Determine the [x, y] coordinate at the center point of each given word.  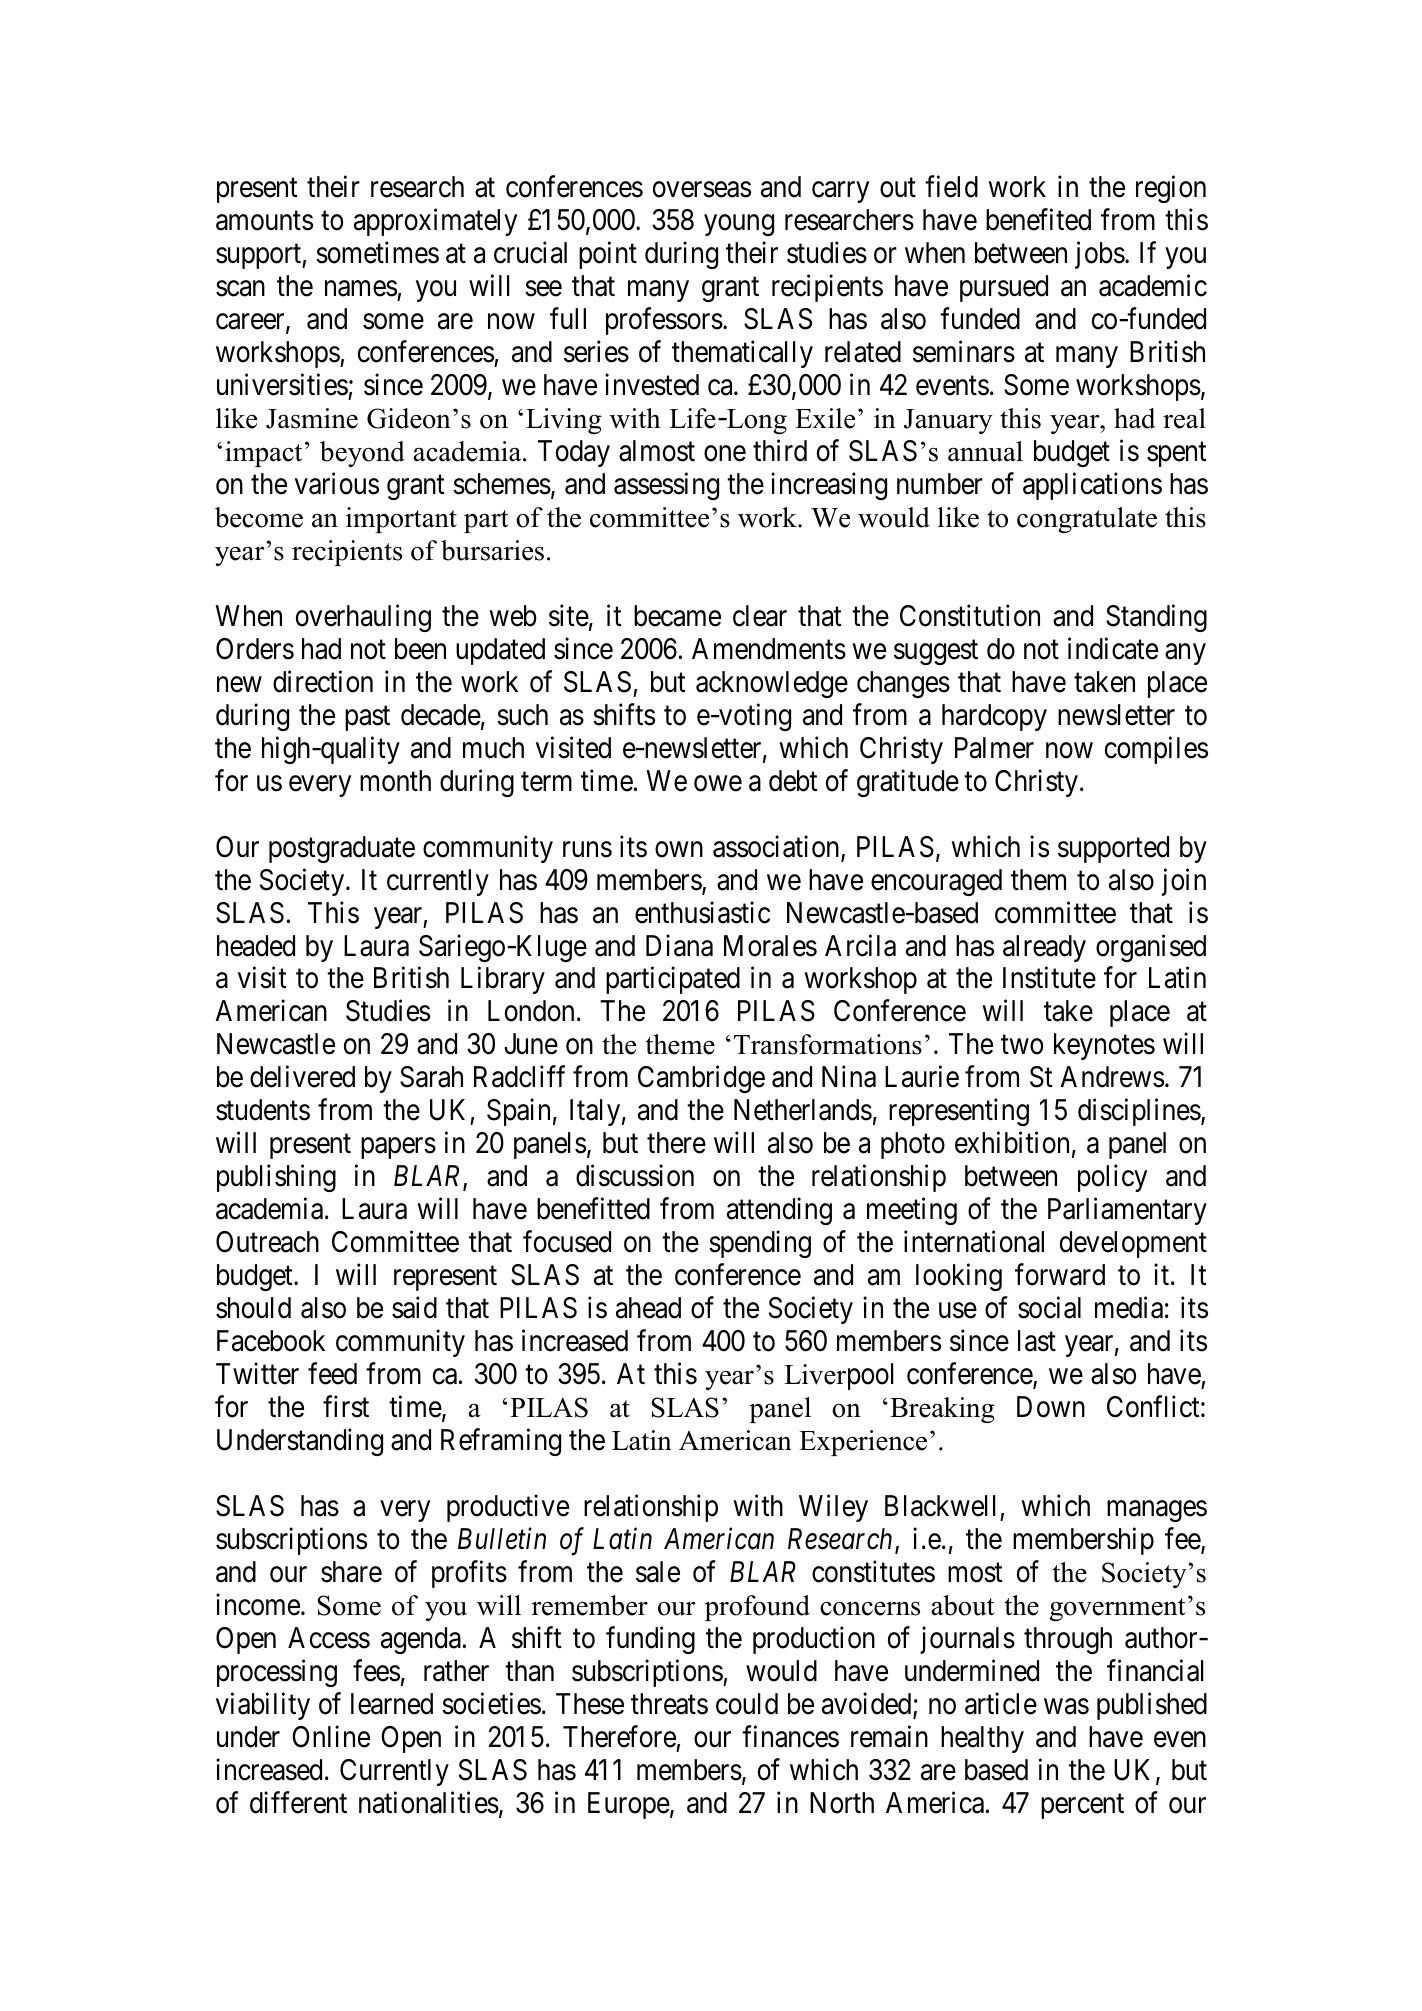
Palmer [994, 748]
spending [760, 1244]
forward [1060, 1275]
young [739, 225]
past [367, 718]
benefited [1038, 220]
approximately [435, 222]
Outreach [267, 1242]
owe [718, 784]
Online [331, 1736]
